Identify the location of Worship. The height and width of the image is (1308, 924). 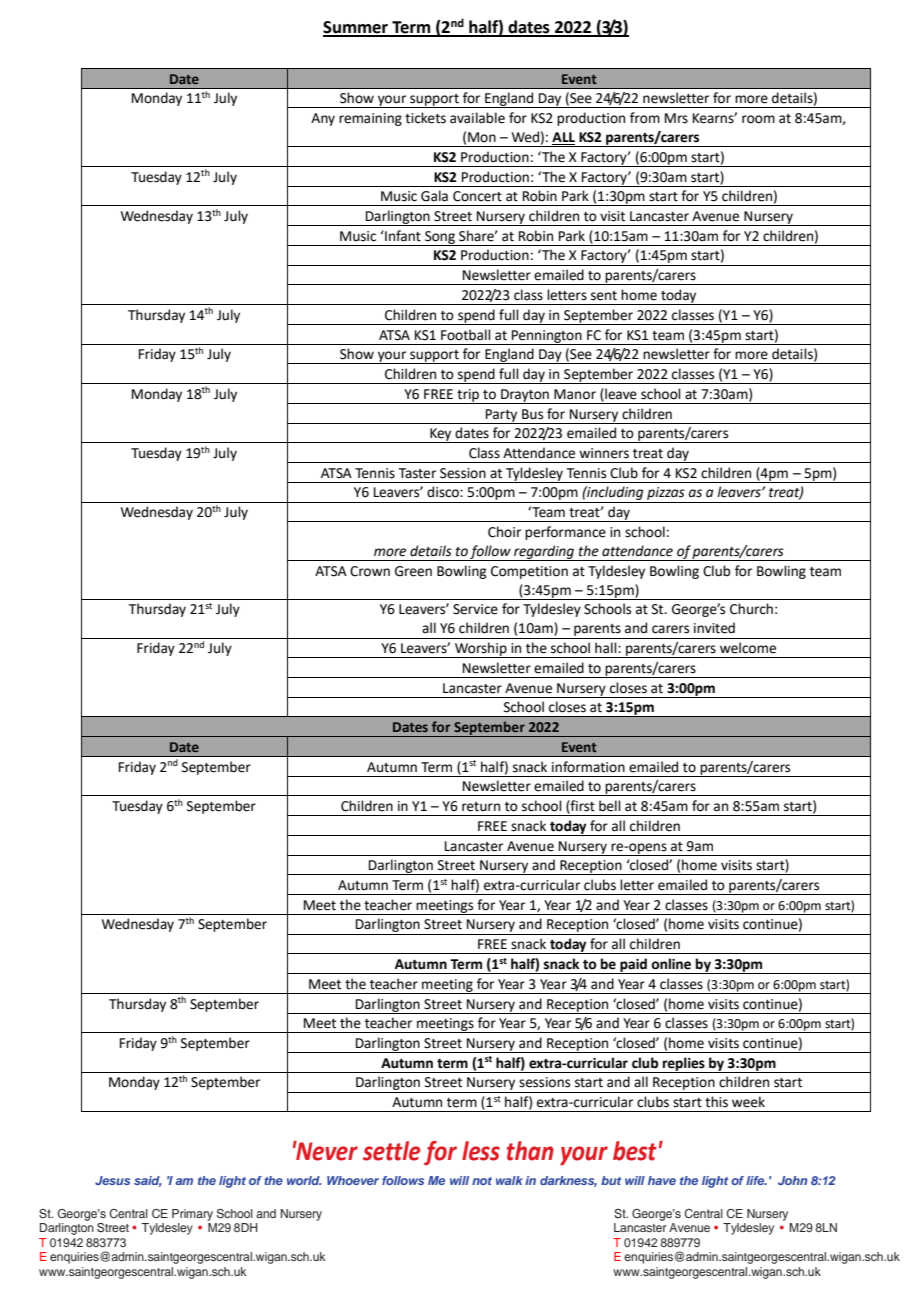
(481, 650).
